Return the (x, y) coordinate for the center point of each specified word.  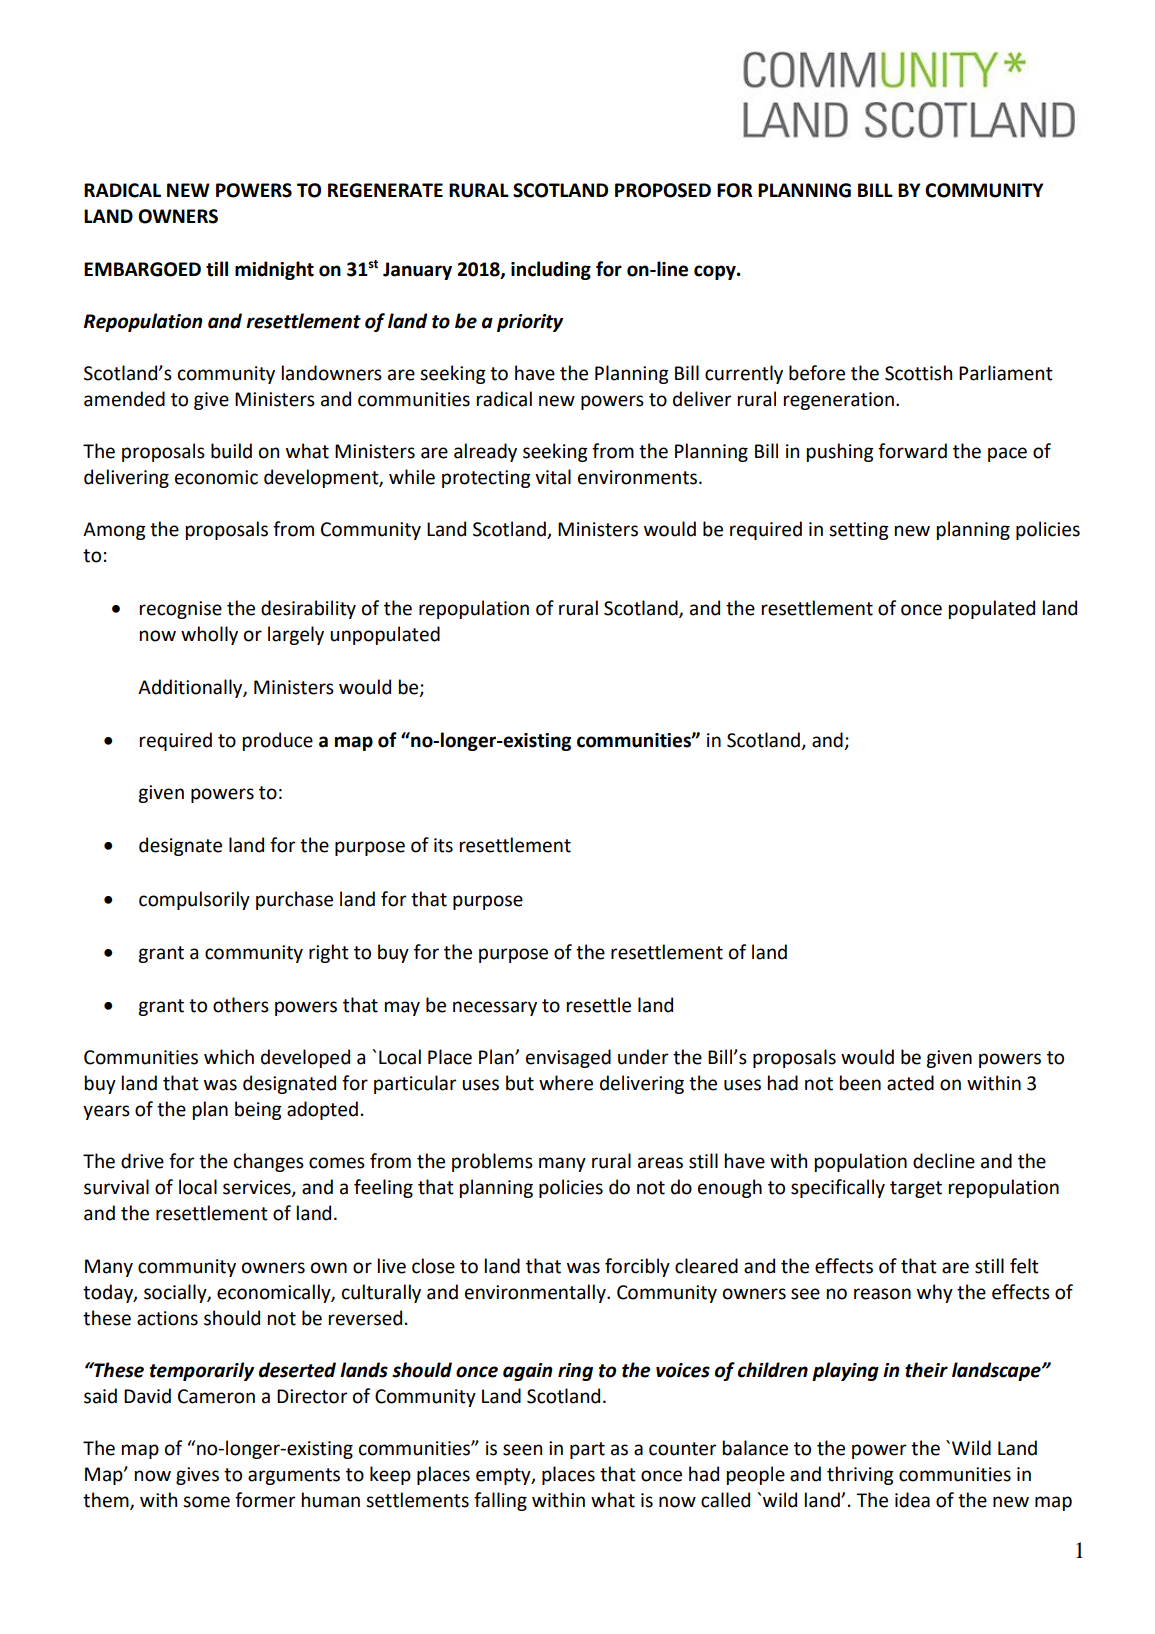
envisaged (568, 1058)
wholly (209, 635)
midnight (274, 270)
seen (522, 1450)
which (229, 1057)
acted (910, 1083)
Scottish (918, 373)
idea (912, 1500)
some (206, 1502)
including (551, 270)
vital (553, 477)
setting (859, 531)
